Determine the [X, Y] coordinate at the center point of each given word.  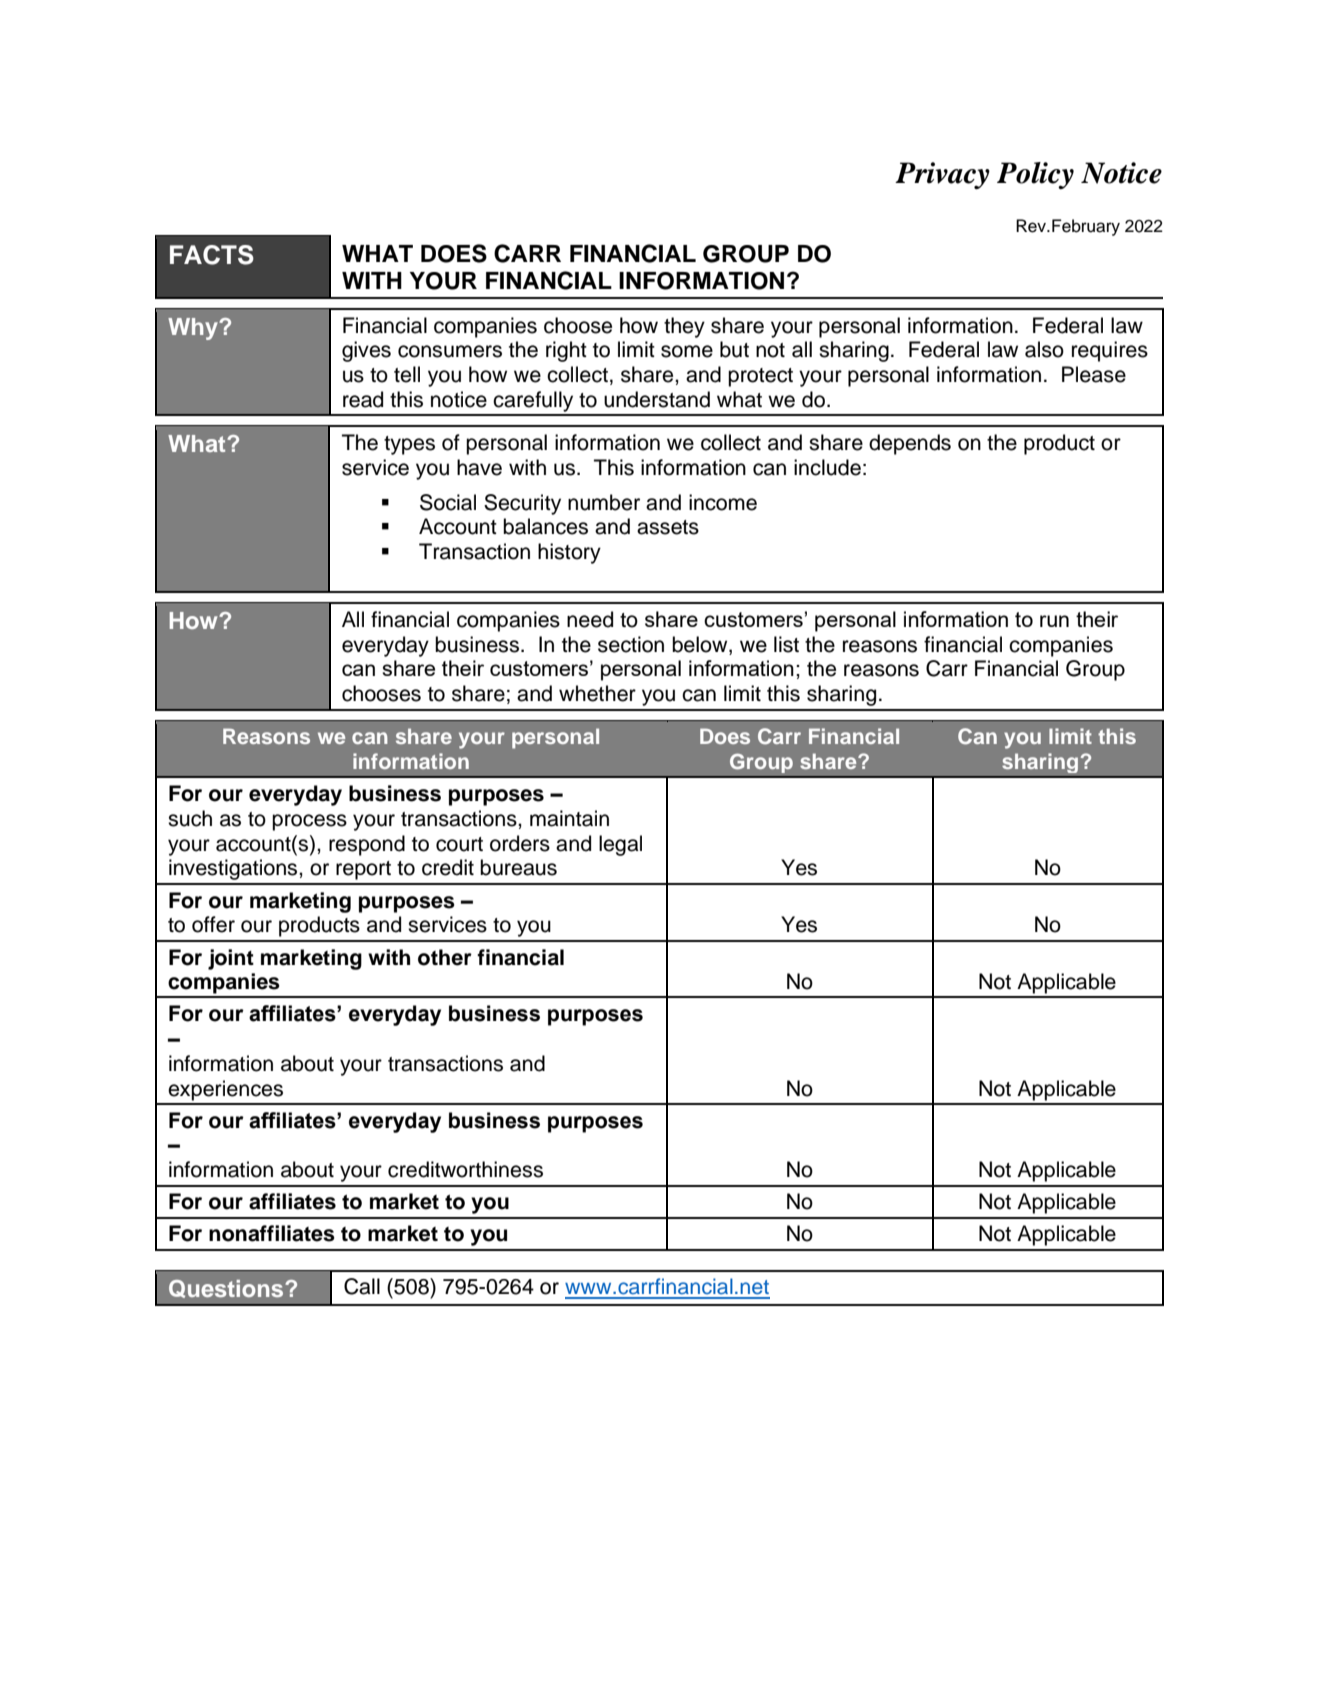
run [1054, 621]
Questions [227, 1289]
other [445, 957]
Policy [1035, 175]
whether [597, 693]
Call [362, 1286]
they [684, 327]
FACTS [212, 255]
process [309, 822]
